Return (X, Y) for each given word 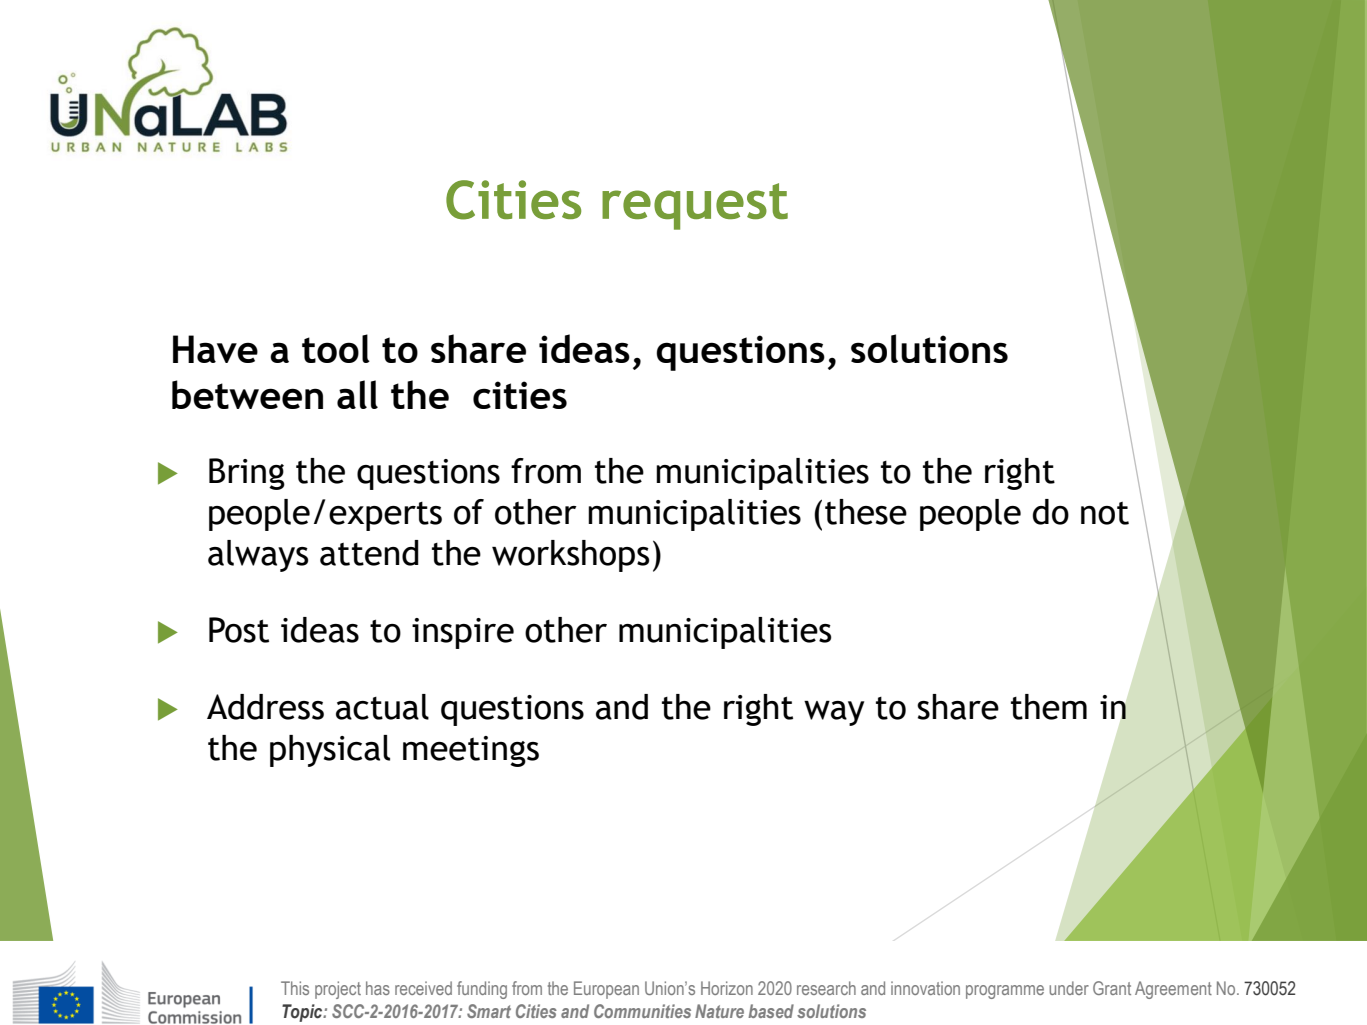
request (695, 206)
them (1049, 707)
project (338, 990)
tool (336, 348)
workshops (571, 556)
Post (239, 630)
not (1105, 513)
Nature (719, 1011)
